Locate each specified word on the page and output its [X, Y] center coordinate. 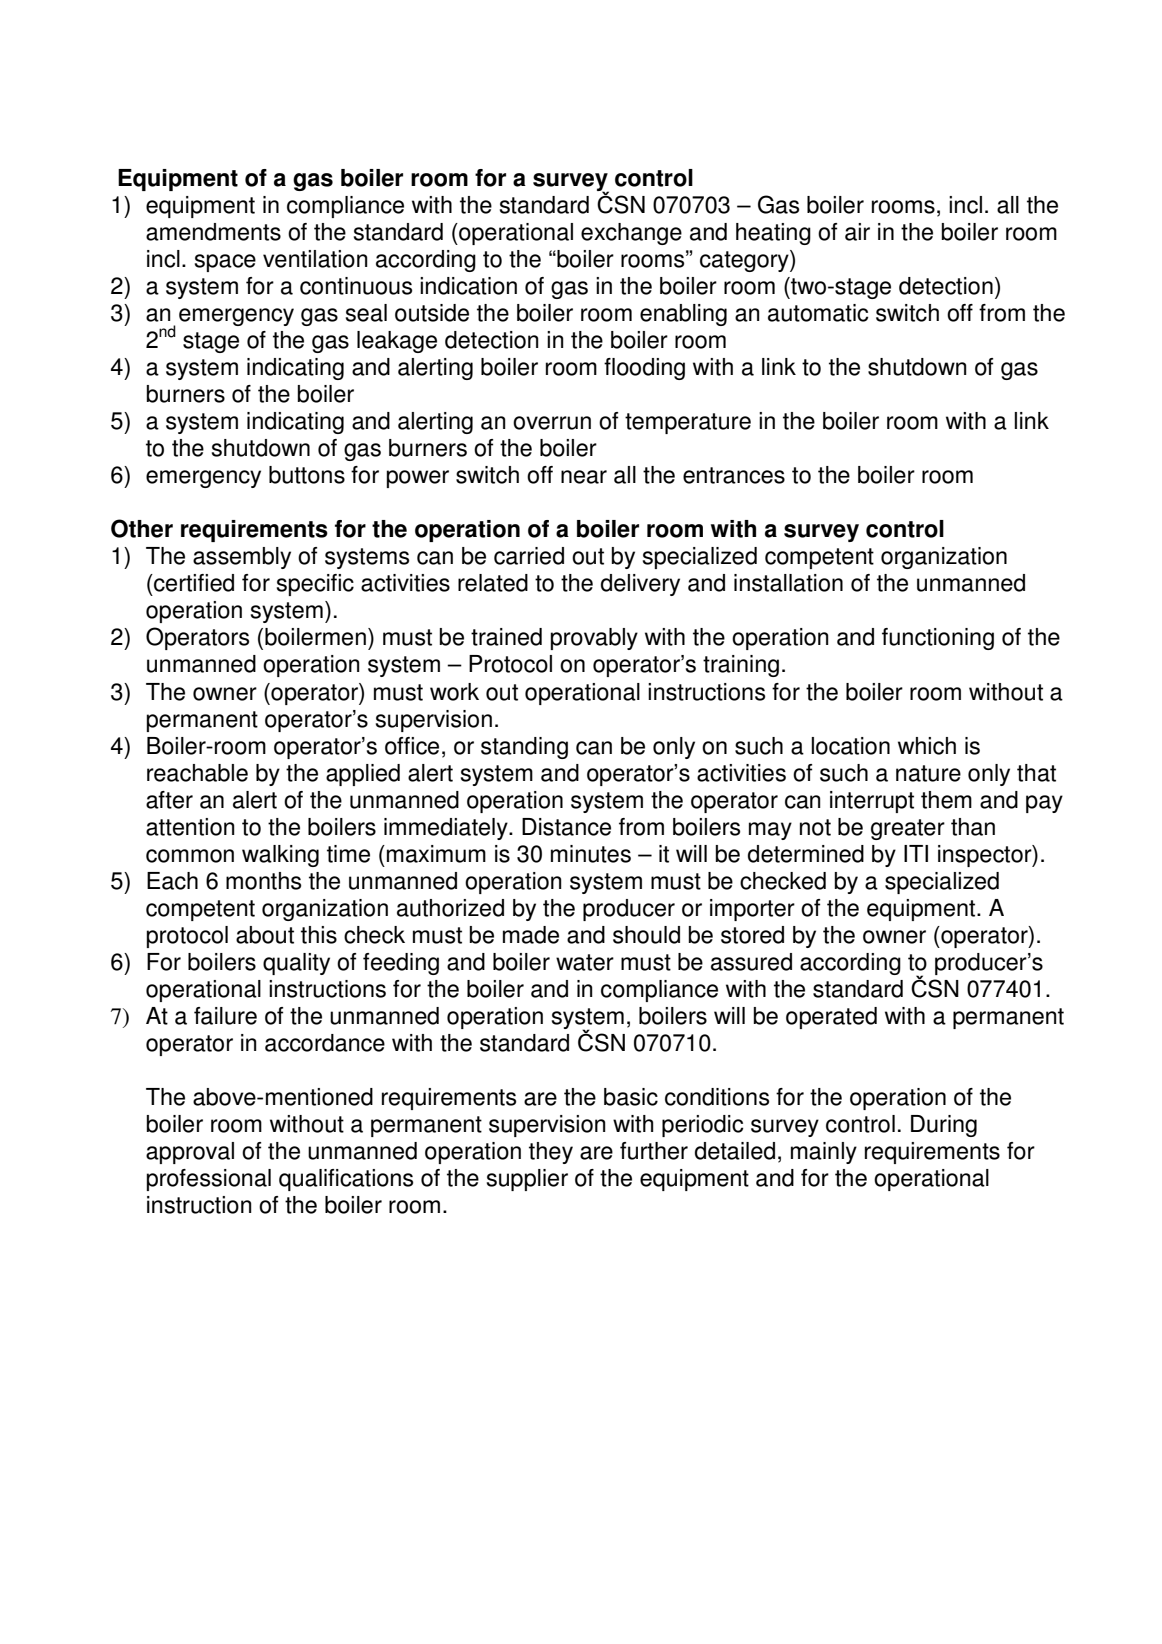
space [225, 263]
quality [296, 964]
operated [831, 1018]
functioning [938, 639]
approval [190, 1153]
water [585, 962]
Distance [566, 827]
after [169, 800]
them [946, 800]
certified [193, 583]
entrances [734, 475]
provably [594, 639]
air [857, 232]
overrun [552, 423]
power [418, 479]
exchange [631, 234]
